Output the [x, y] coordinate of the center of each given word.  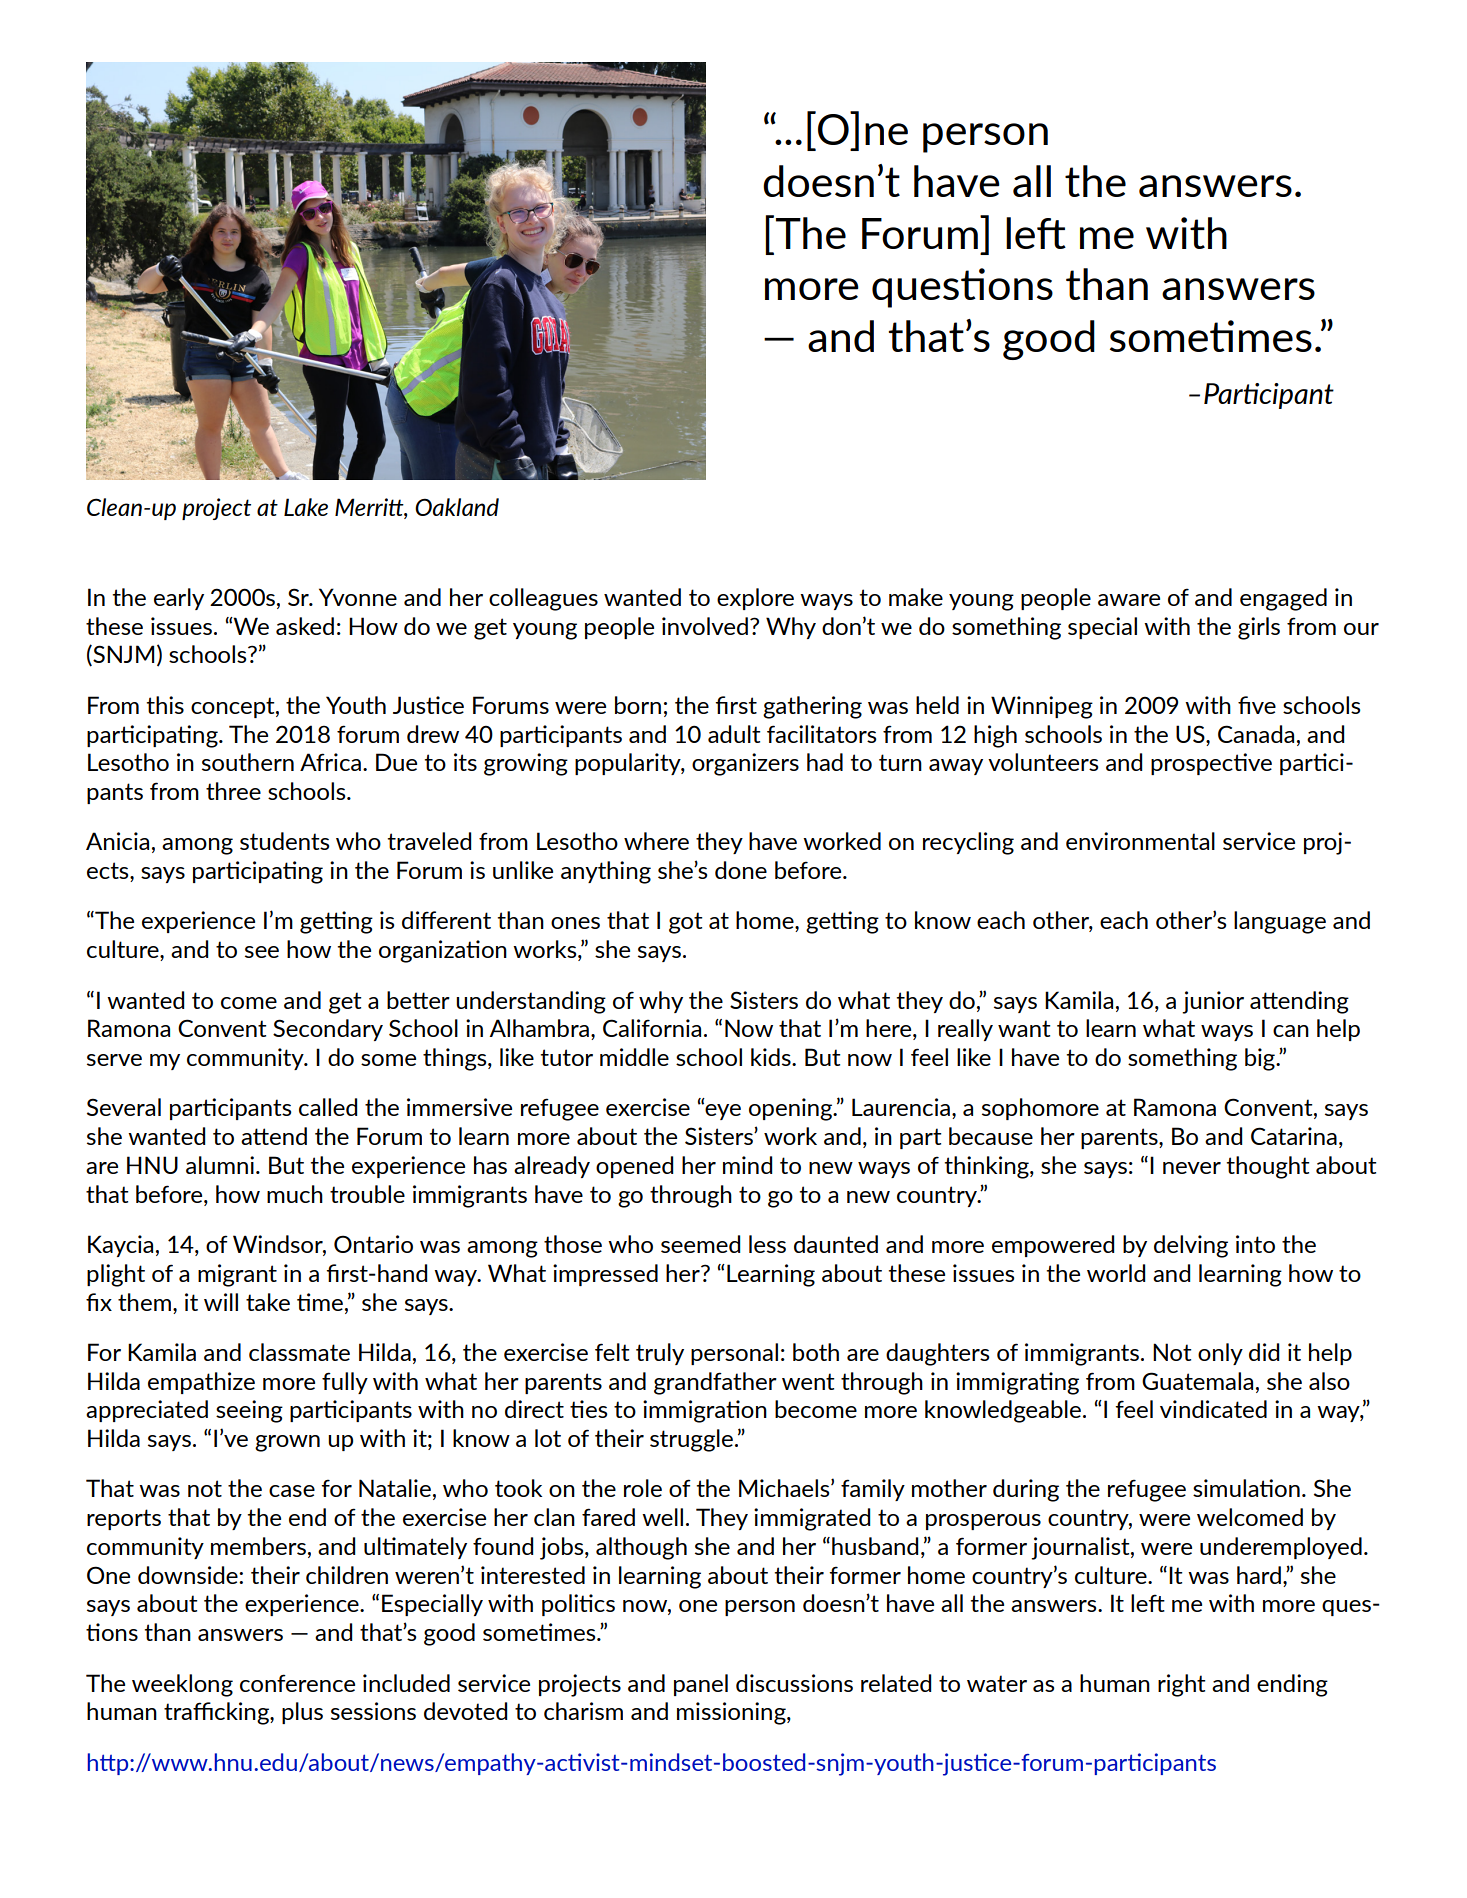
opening [792, 1109]
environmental [1140, 841]
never [1192, 1168]
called [328, 1107]
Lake [306, 507]
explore [755, 599]
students [284, 841]
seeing [249, 1411]
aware [1129, 600]
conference [297, 1683]
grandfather [715, 1383]
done [741, 870]
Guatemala [1197, 1381]
